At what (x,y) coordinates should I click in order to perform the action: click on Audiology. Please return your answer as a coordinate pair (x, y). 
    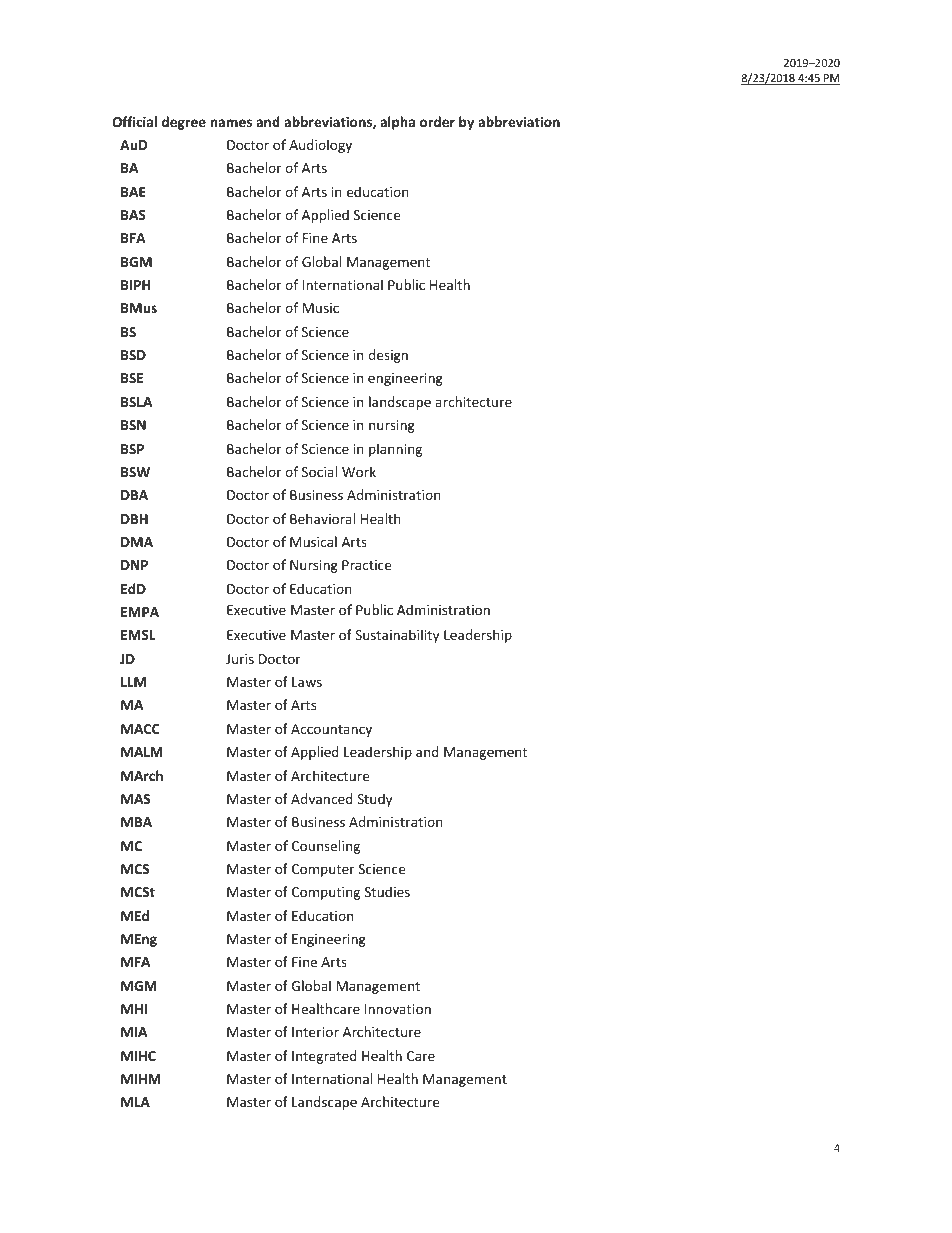
    Looking at the image, I should click on (320, 146).
